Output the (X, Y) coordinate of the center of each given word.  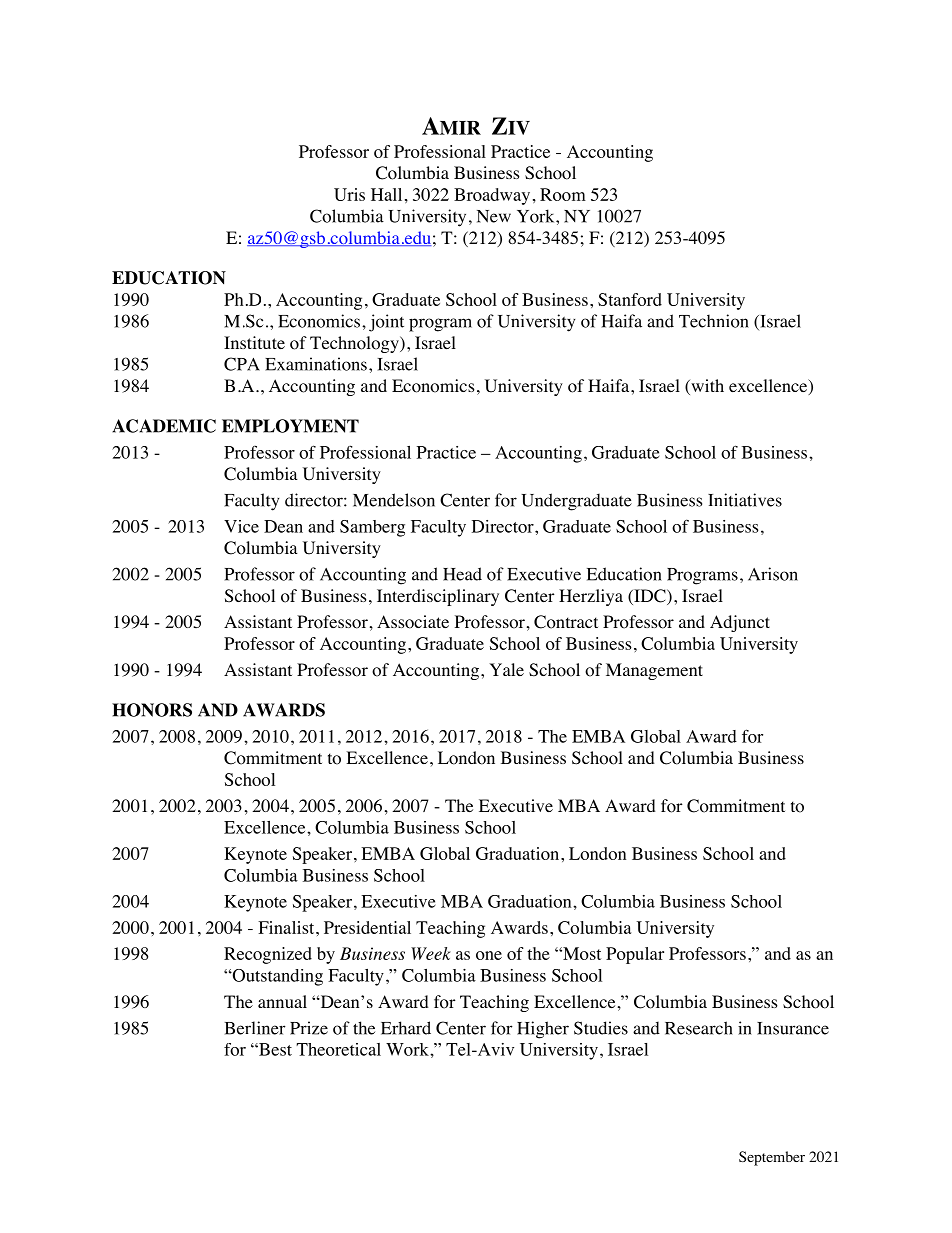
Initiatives (745, 500)
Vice (241, 526)
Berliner (255, 1028)
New (494, 216)
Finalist (287, 927)
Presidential (367, 927)
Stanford (630, 299)
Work (408, 1049)
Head (462, 574)
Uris (349, 194)
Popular (635, 955)
